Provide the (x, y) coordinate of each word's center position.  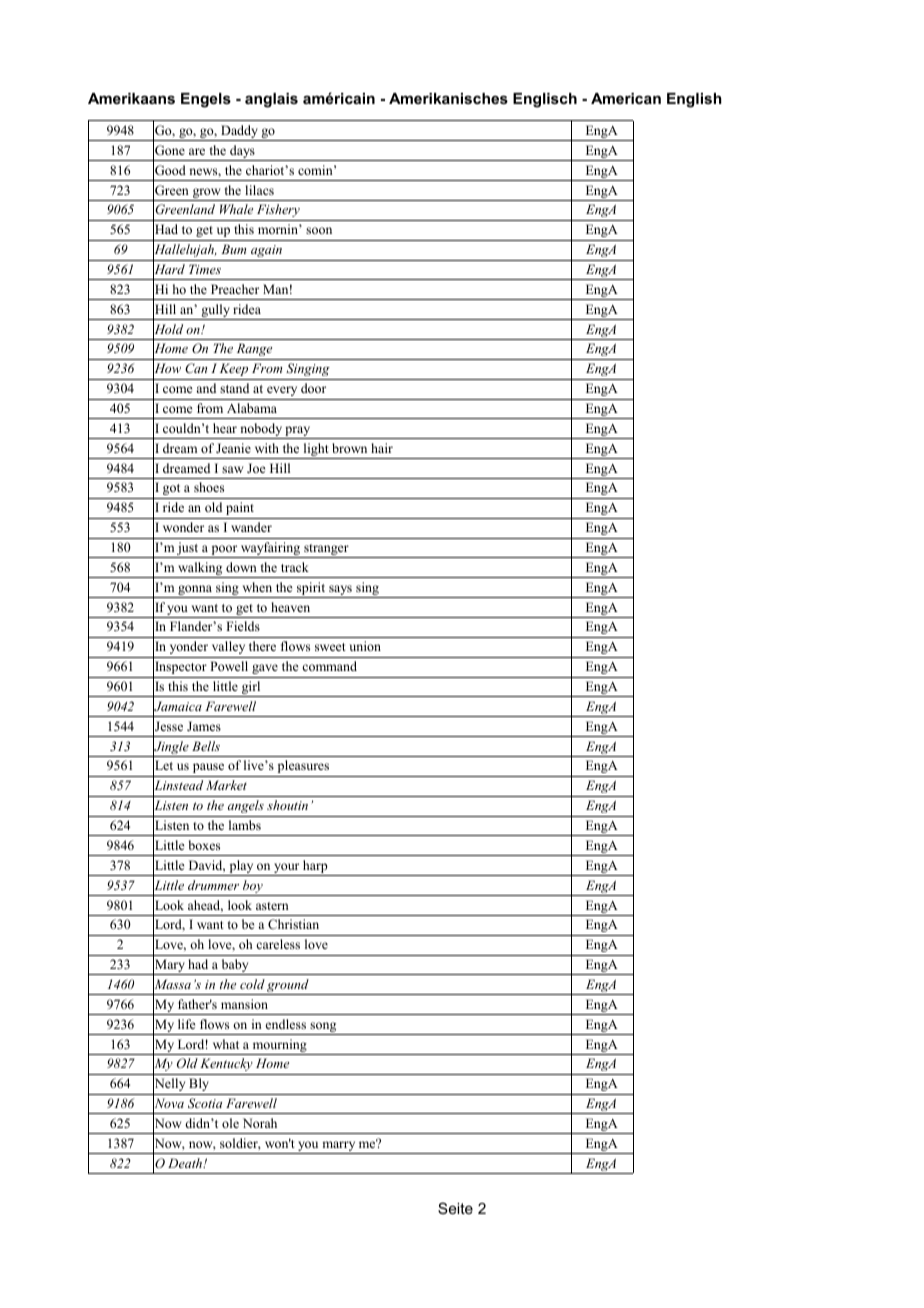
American (626, 98)
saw (232, 469)
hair (382, 448)
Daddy (239, 133)
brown (349, 448)
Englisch (545, 100)
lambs (245, 825)
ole (230, 1123)
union (365, 646)
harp (315, 868)
